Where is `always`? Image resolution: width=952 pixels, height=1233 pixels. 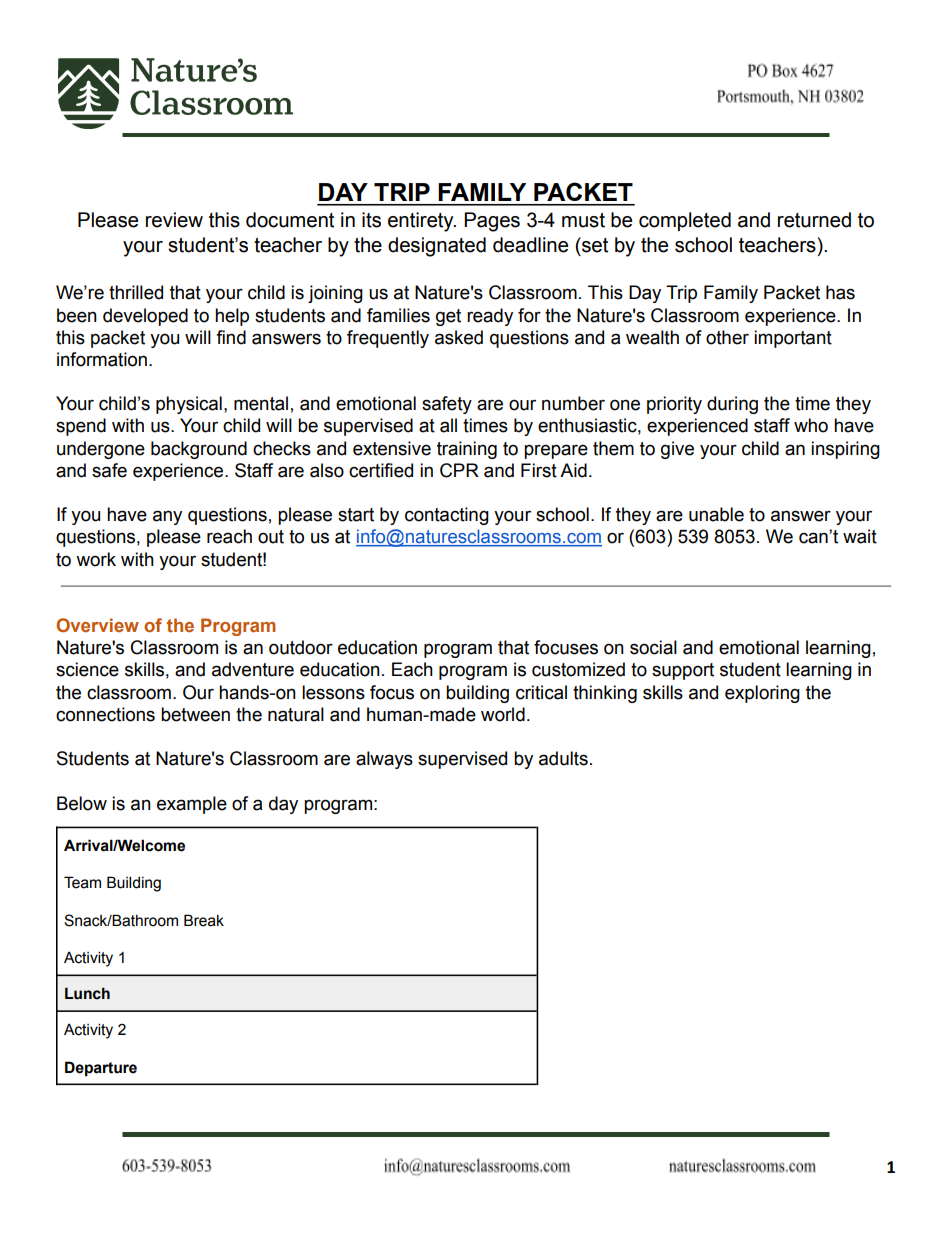
always is located at coordinates (384, 760).
